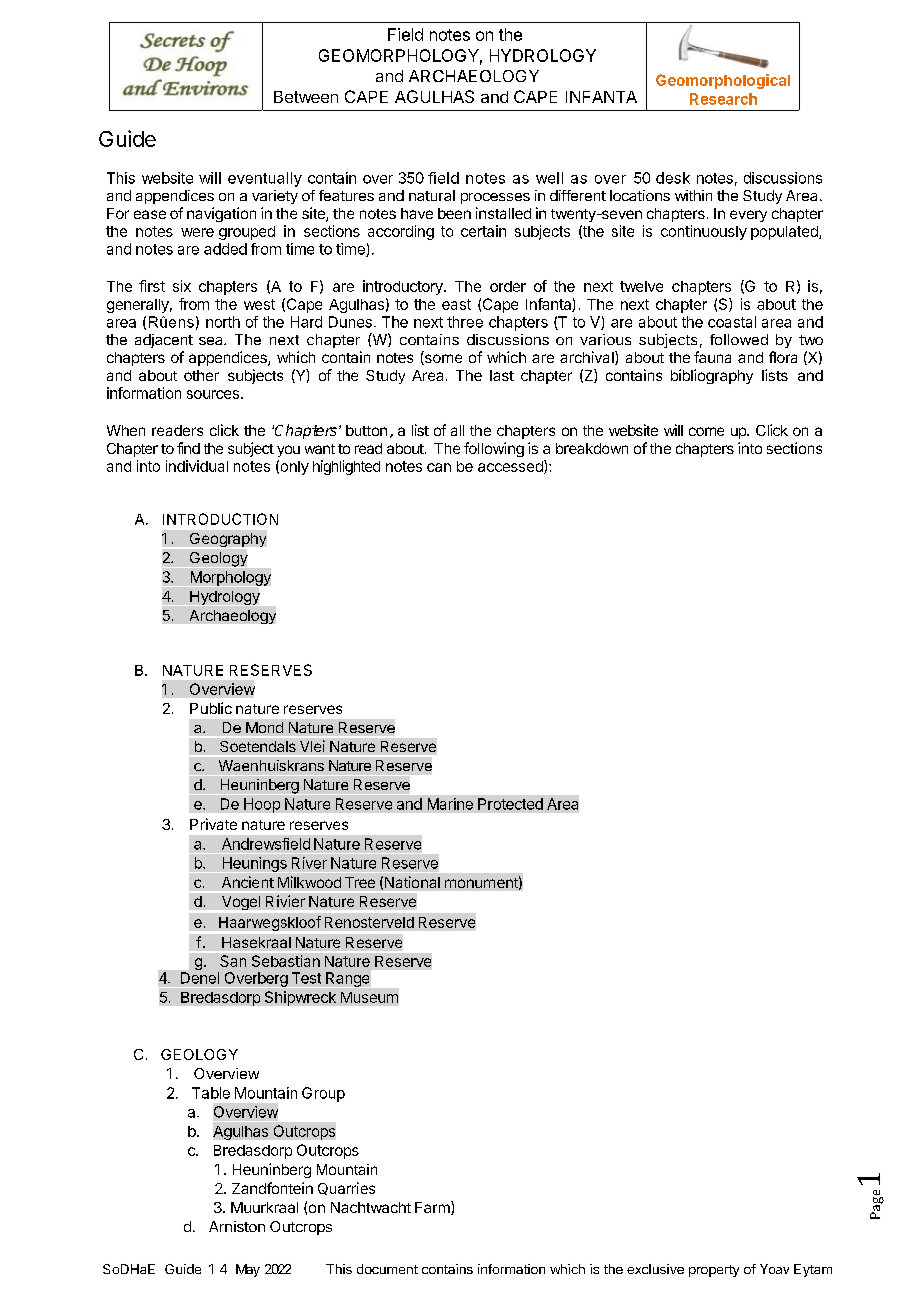  Describe the element at coordinates (495, 198) in the screenshot. I see `processes` at that location.
